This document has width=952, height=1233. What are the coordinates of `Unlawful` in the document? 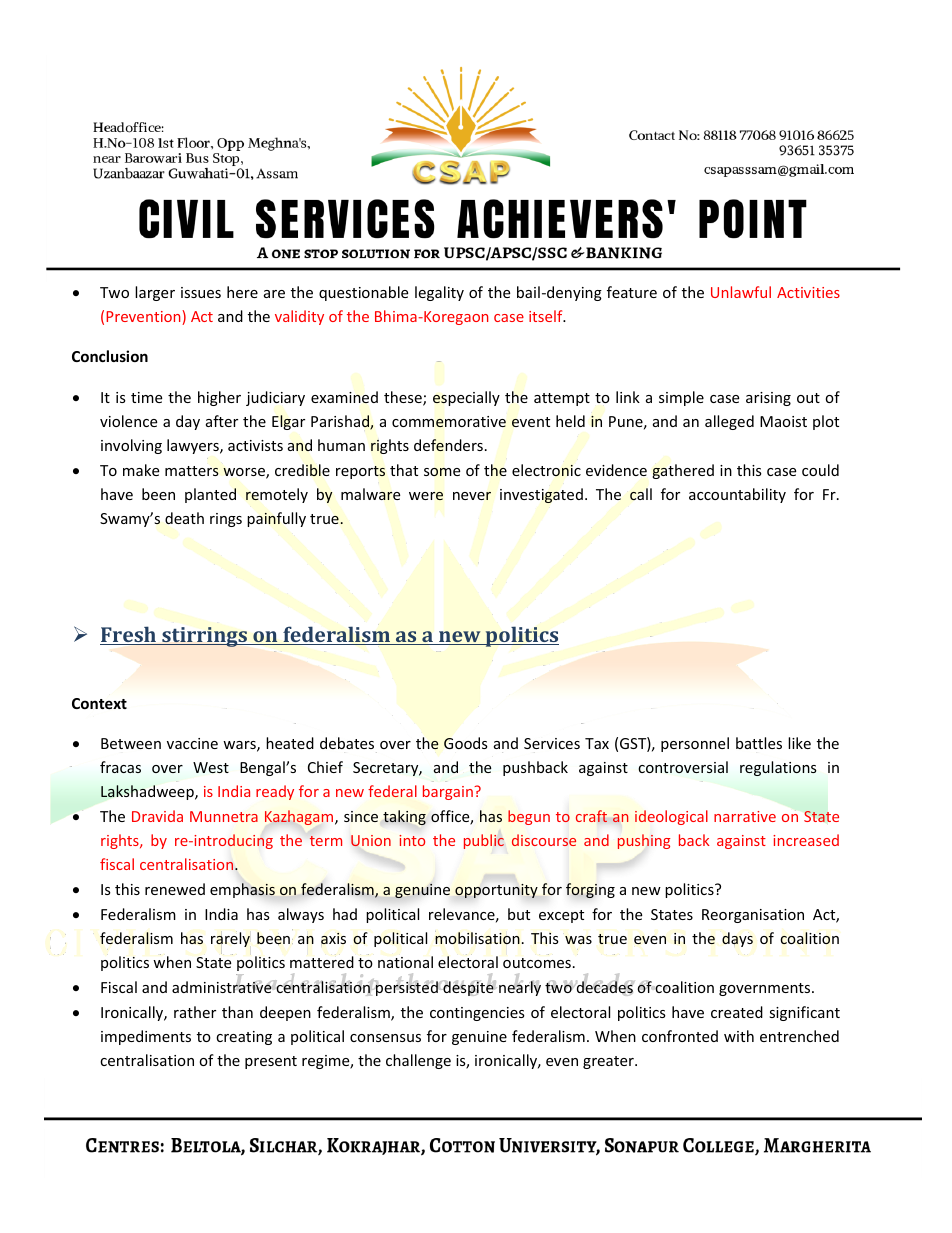 It's located at (741, 292).
